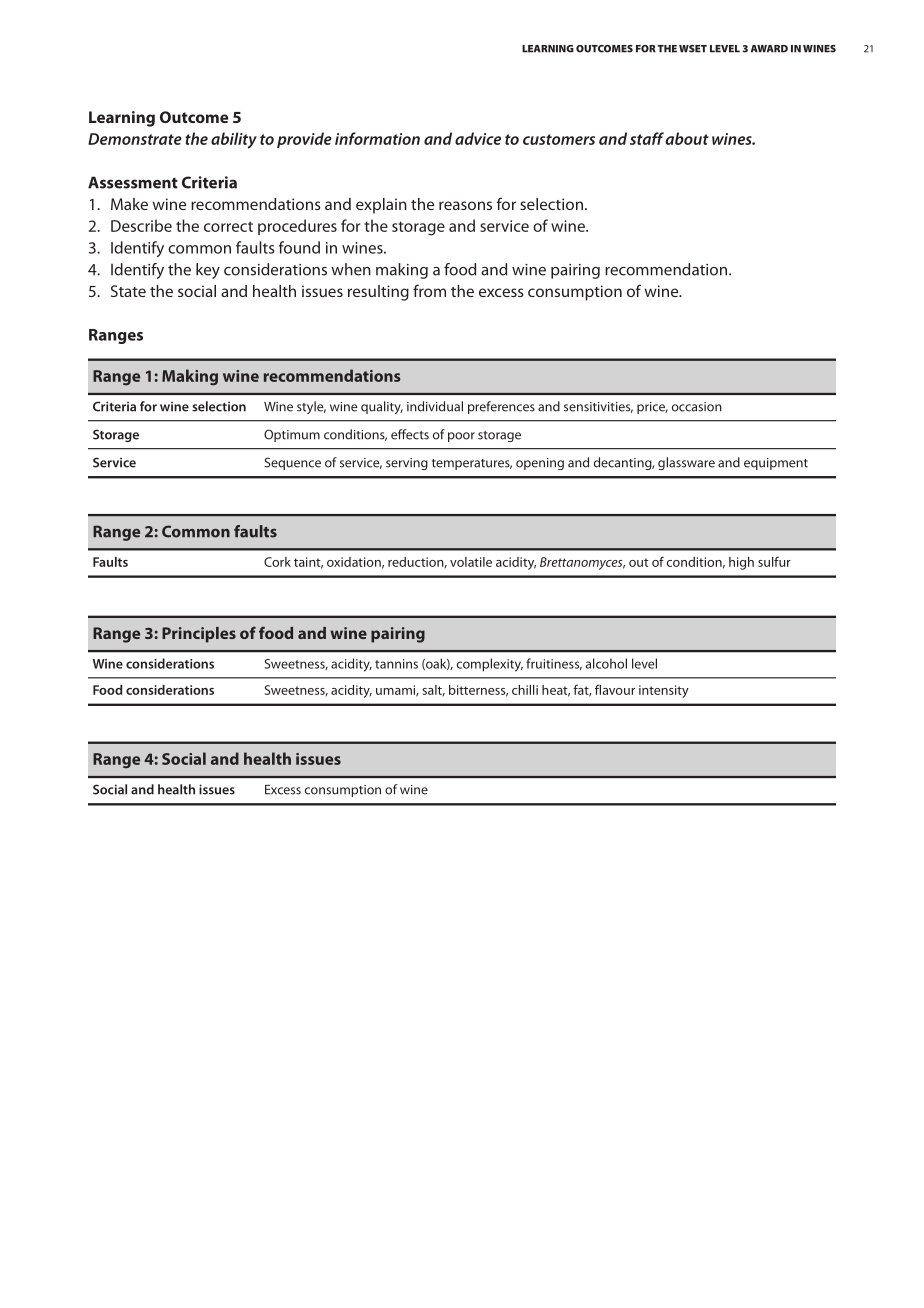 The width and height of the screenshot is (924, 1308). Describe the element at coordinates (277, 562) in the screenshot. I see `Cork` at that location.
